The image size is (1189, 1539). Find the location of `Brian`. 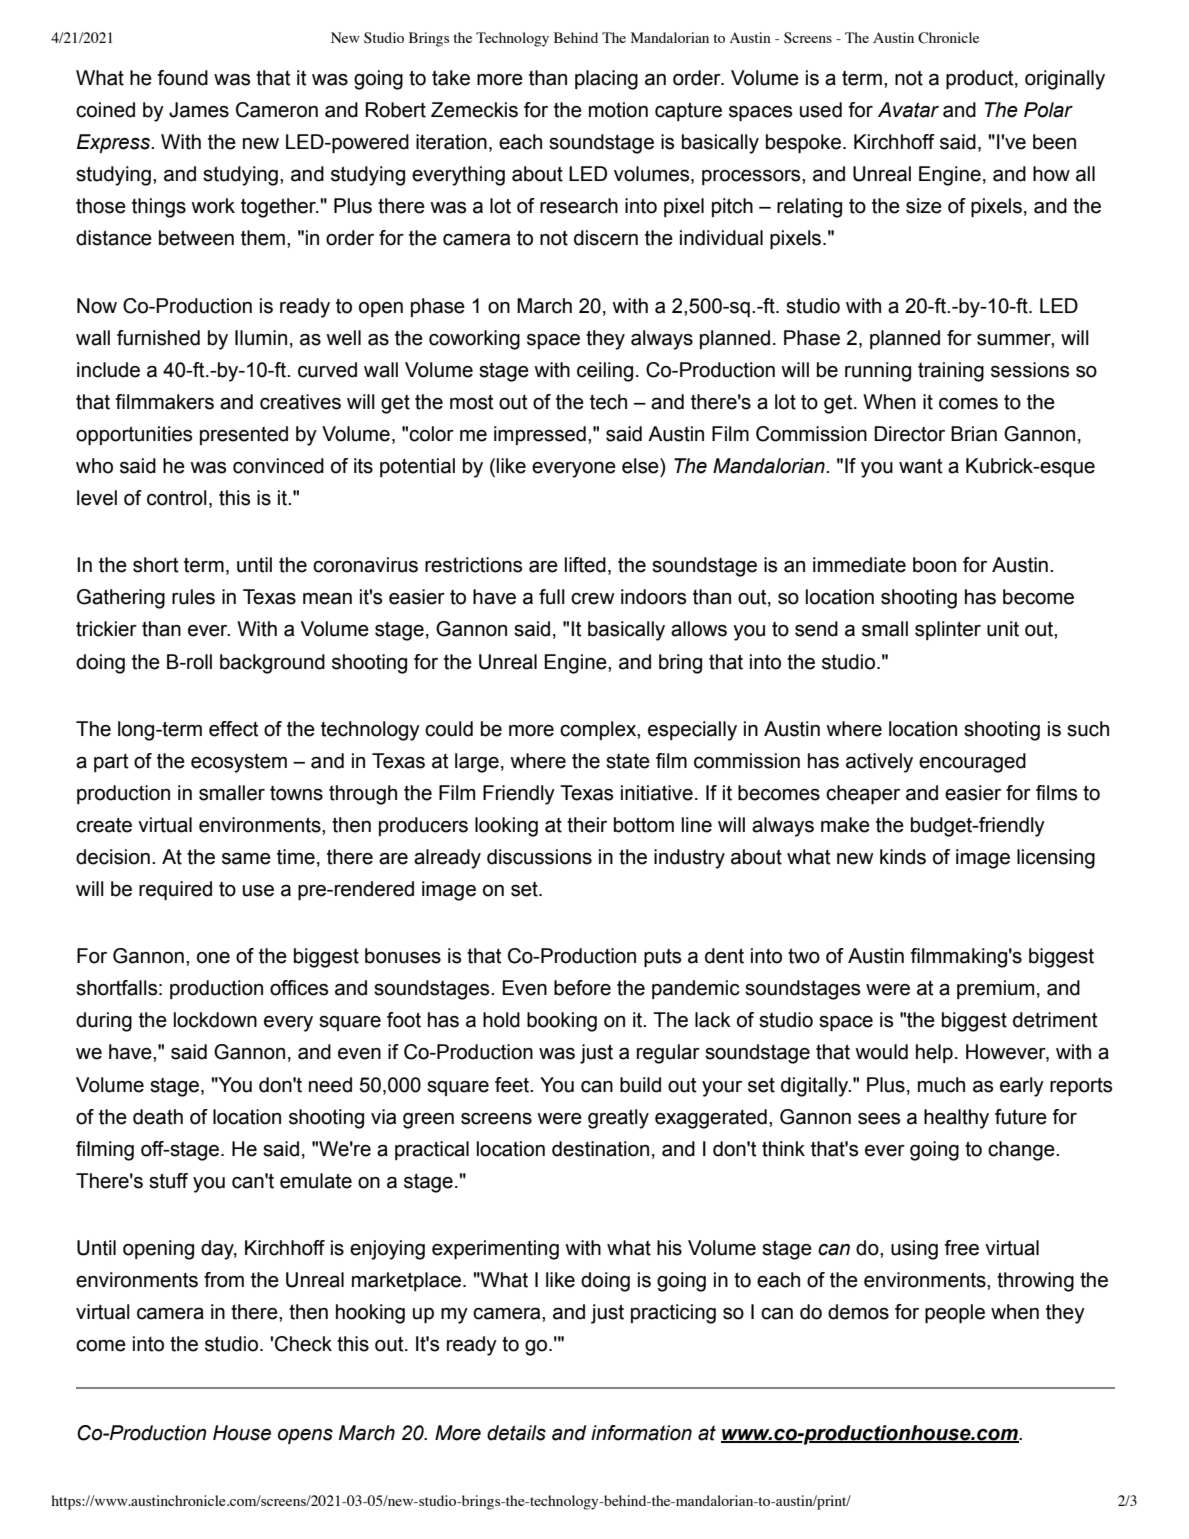

Brian is located at coordinates (974, 434).
